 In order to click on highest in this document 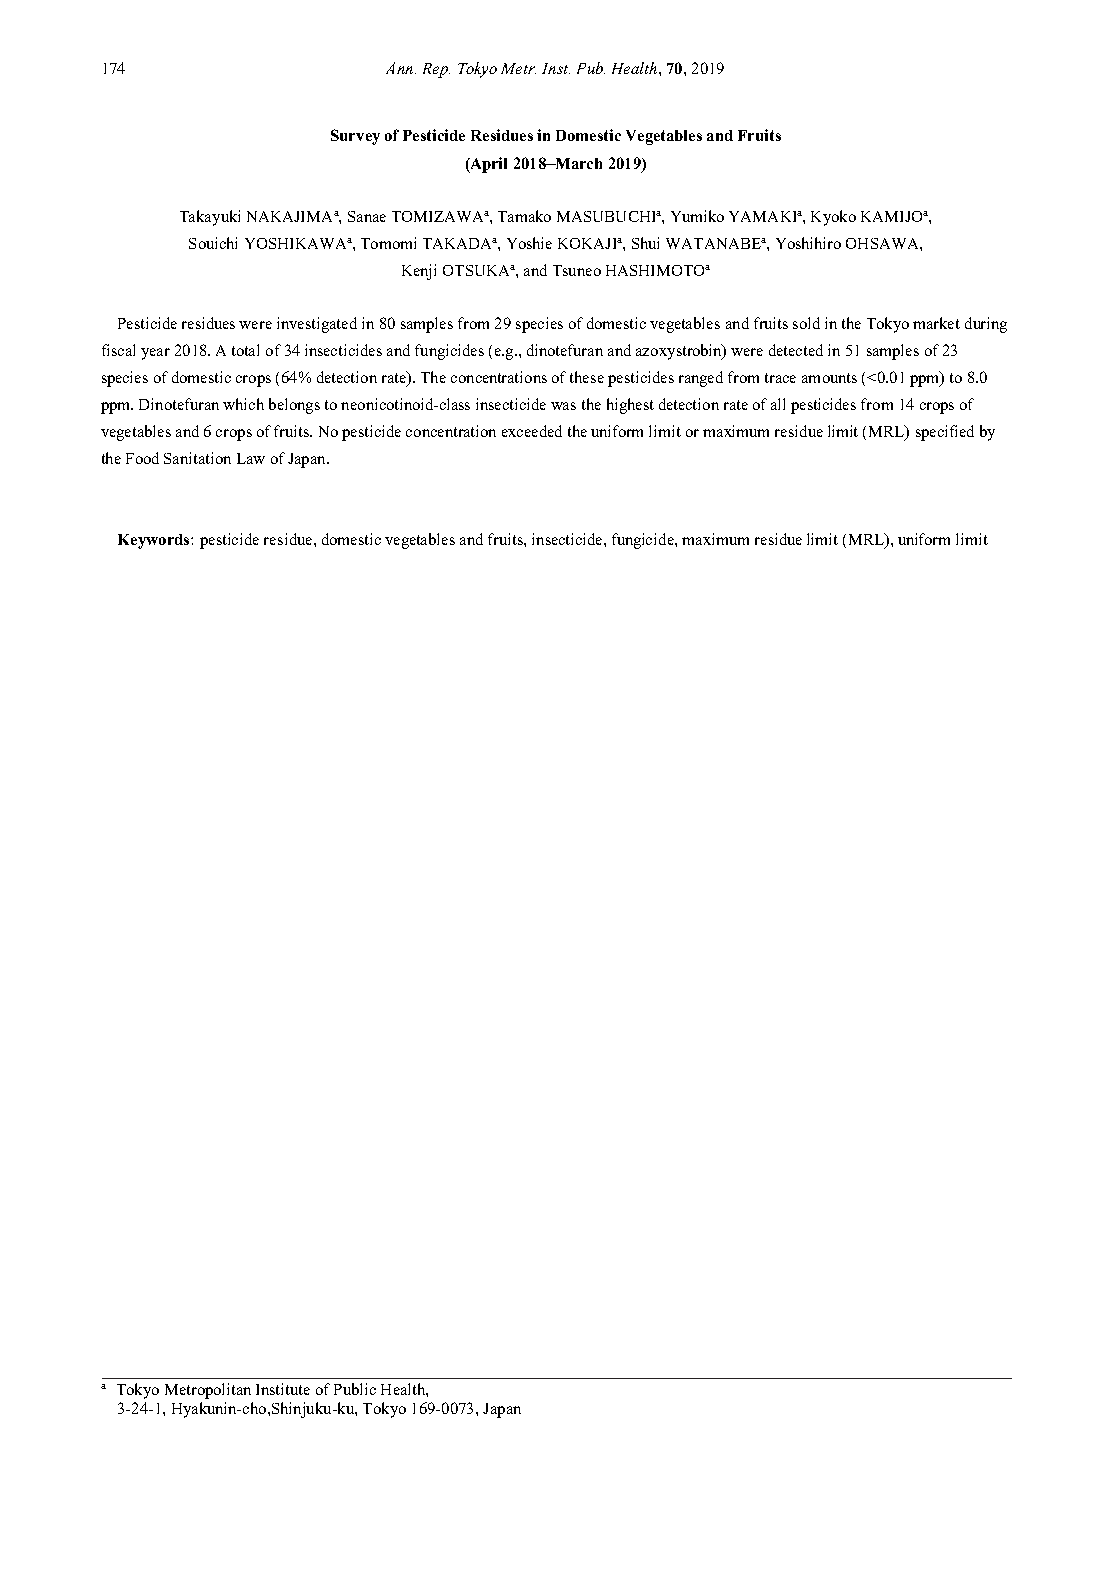, I will do `click(630, 406)`.
